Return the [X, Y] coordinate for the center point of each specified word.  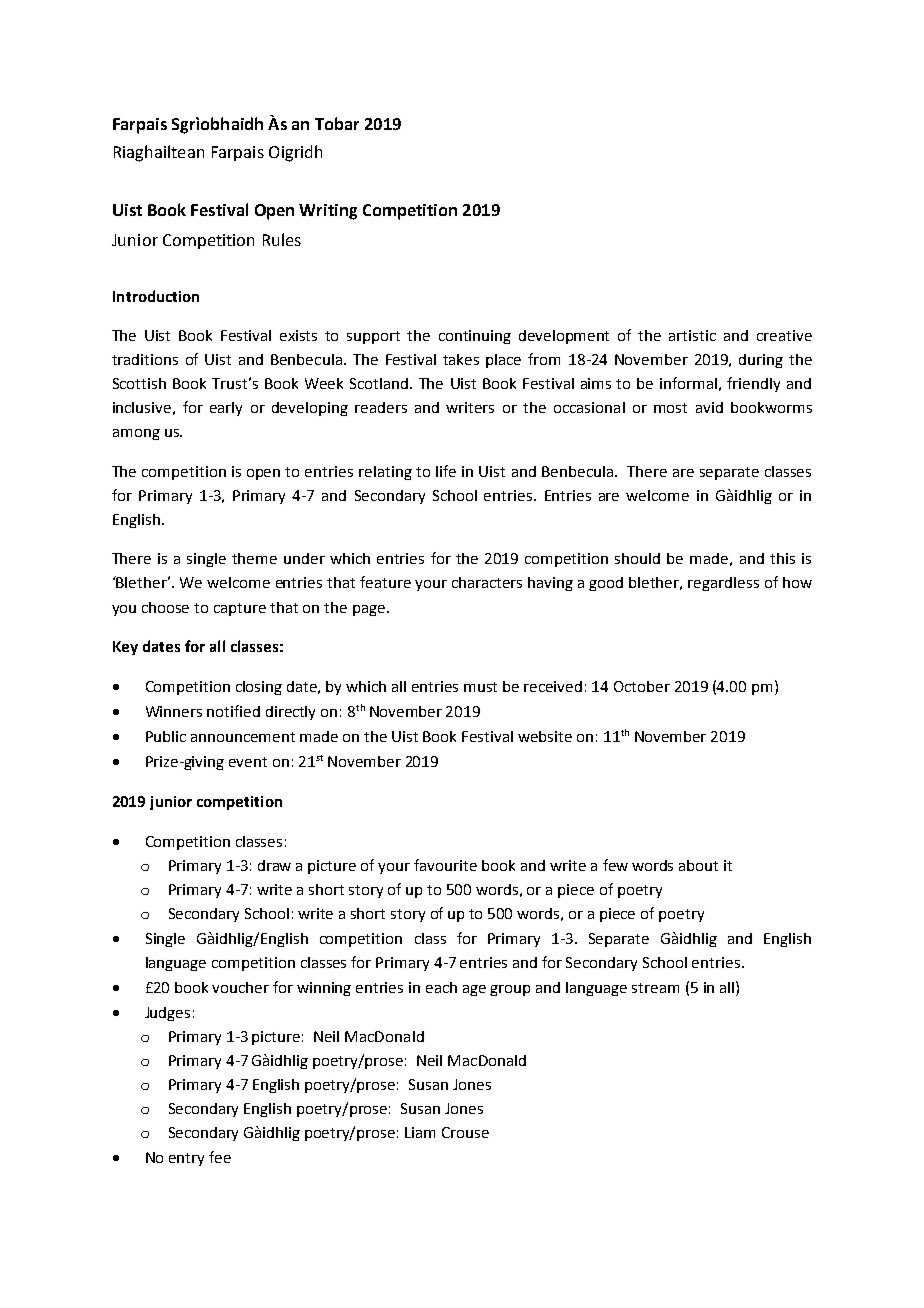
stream [655, 988]
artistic [692, 335]
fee [220, 1157]
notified [233, 711]
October [642, 686]
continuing [475, 337]
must [480, 687]
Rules [282, 239]
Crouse [465, 1132]
